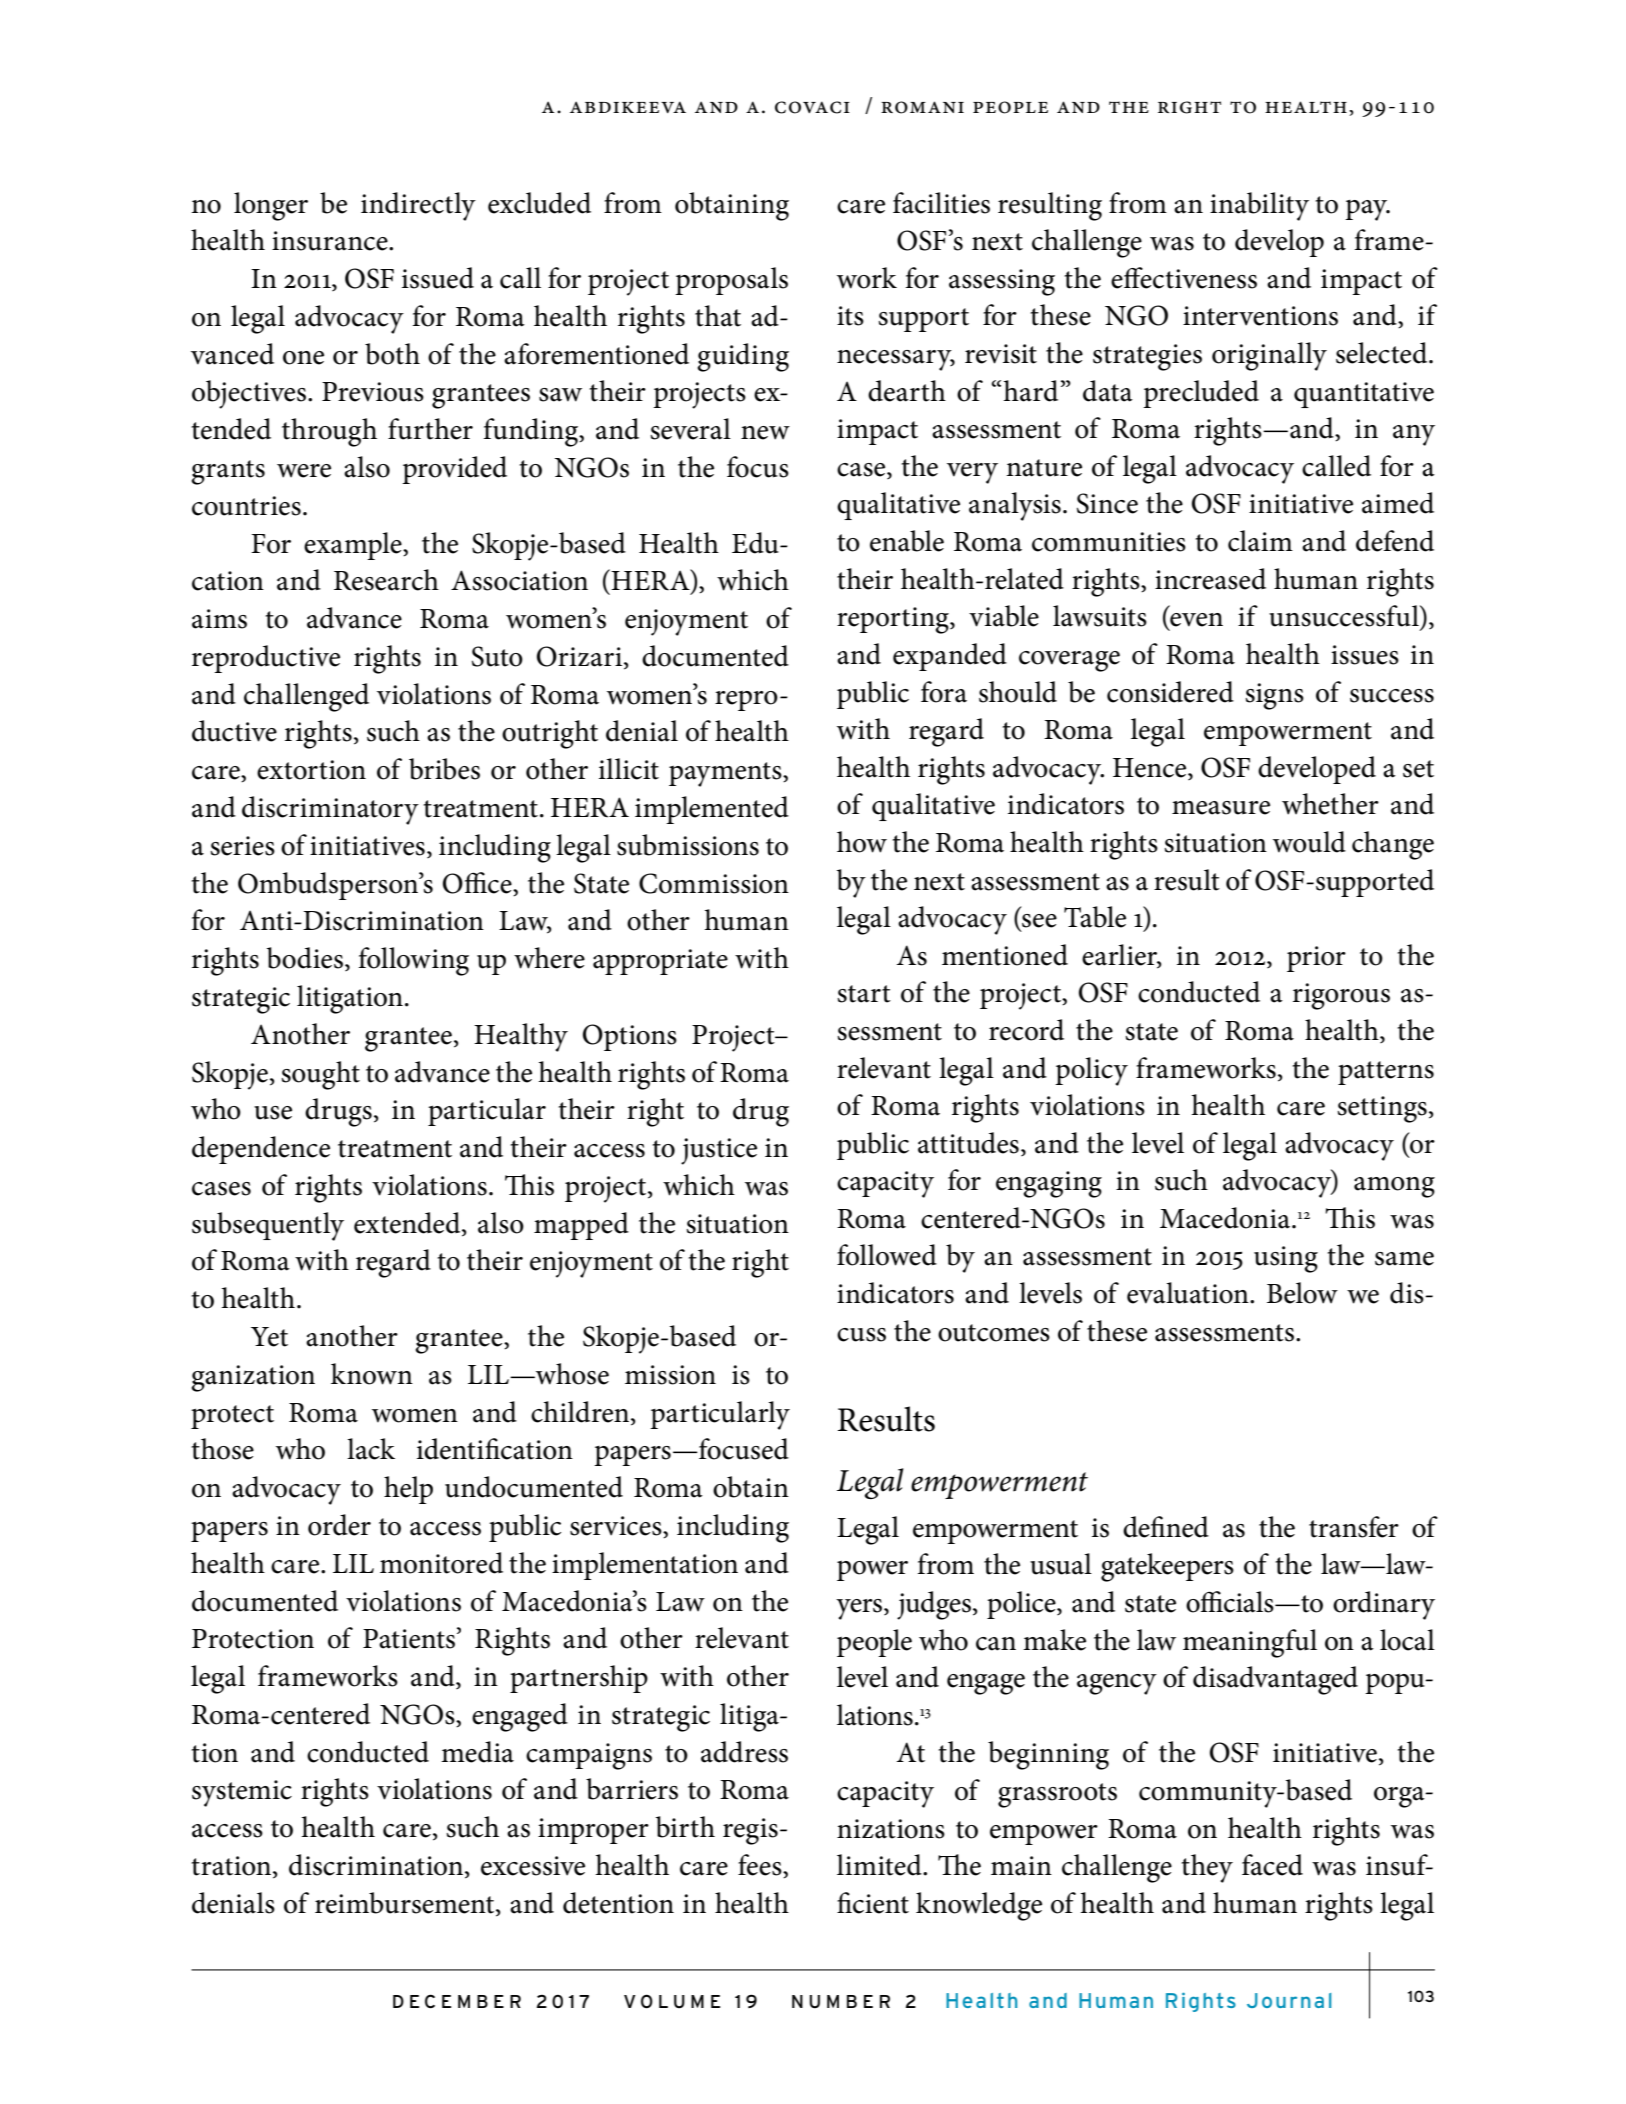 This document has width=1626, height=2104. What do you see at coordinates (371, 1449) in the document?
I see `lack` at bounding box center [371, 1449].
